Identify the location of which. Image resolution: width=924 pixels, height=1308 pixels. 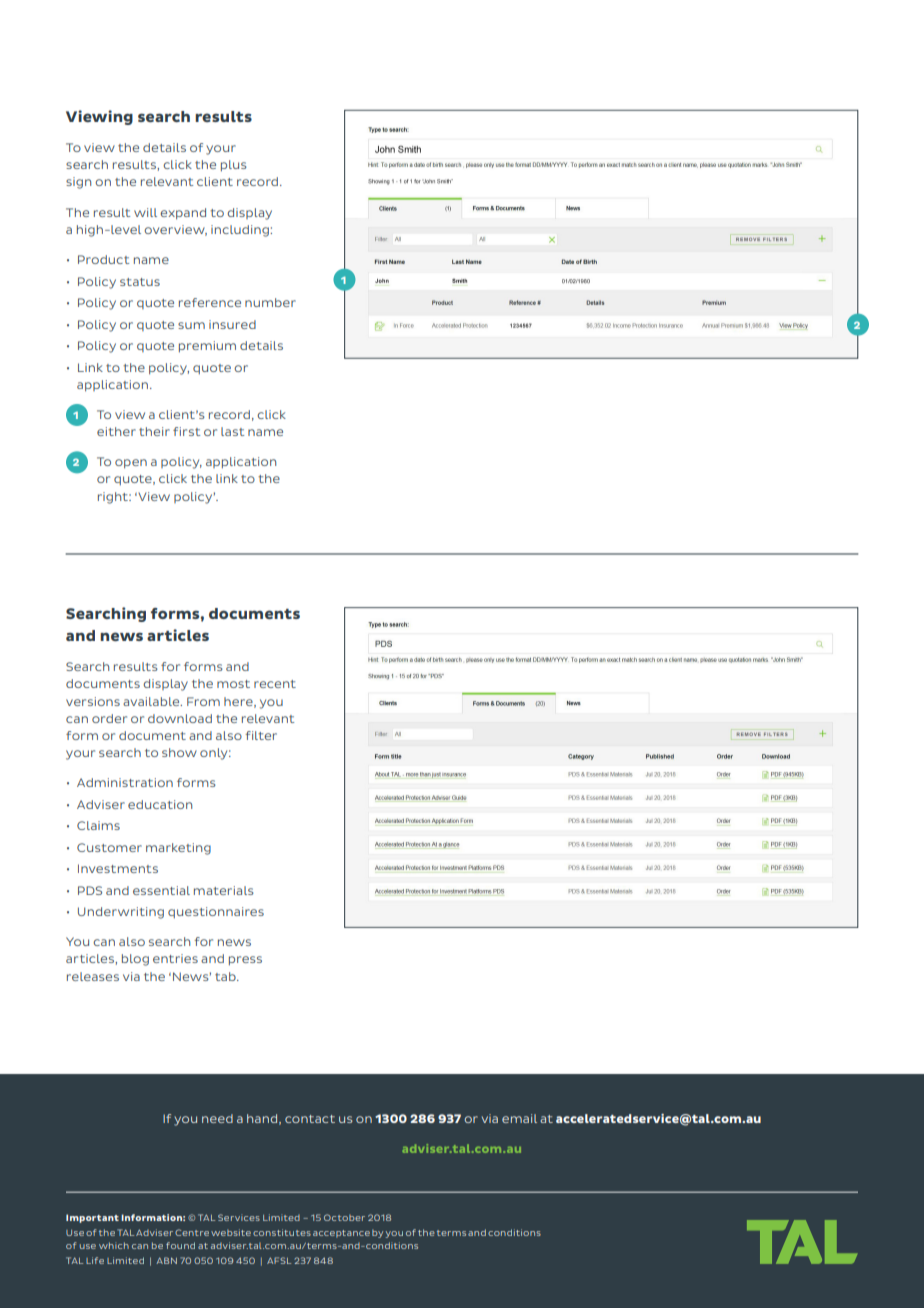
(114, 1245).
